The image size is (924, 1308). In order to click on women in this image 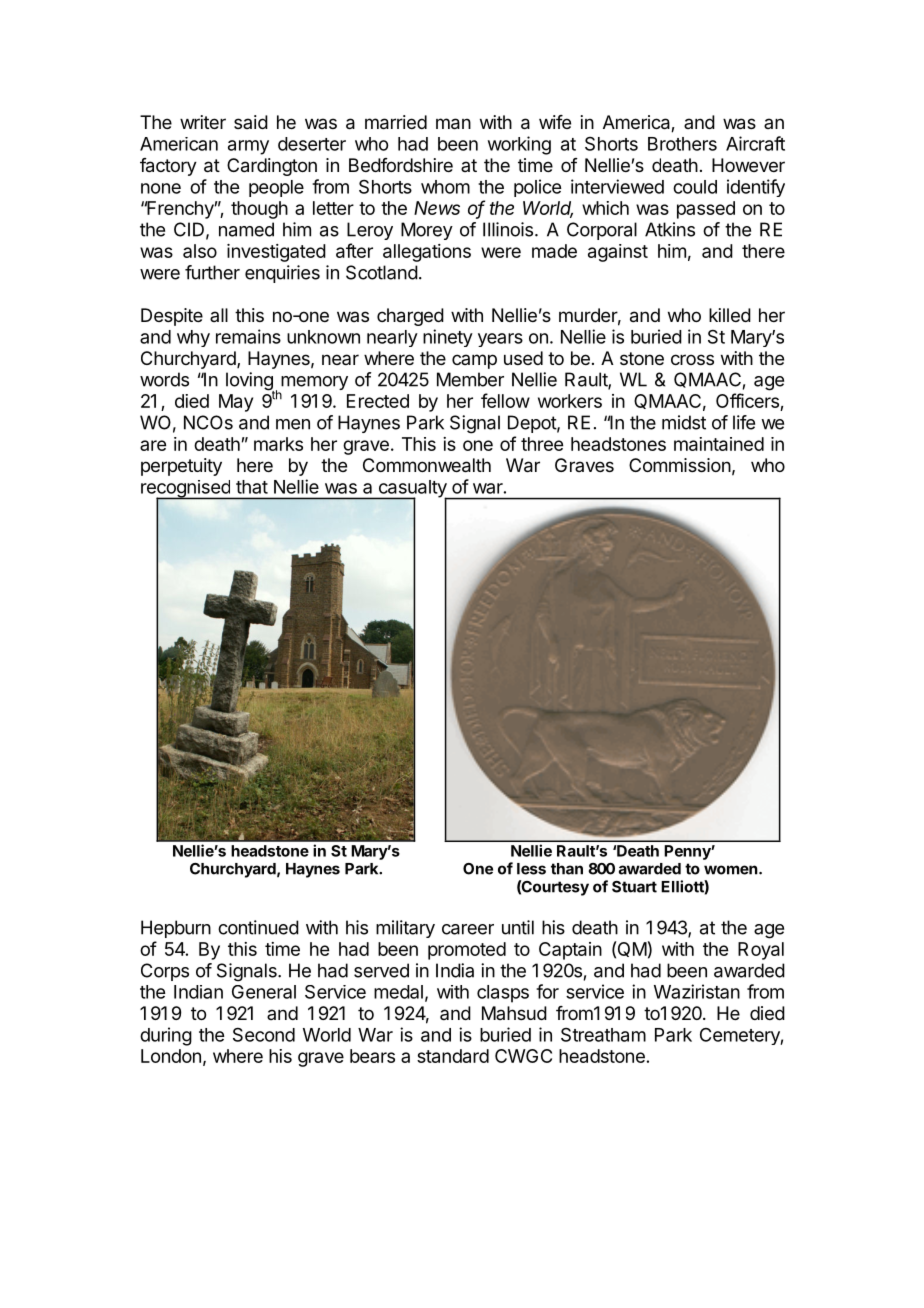, I will do `click(731, 870)`.
